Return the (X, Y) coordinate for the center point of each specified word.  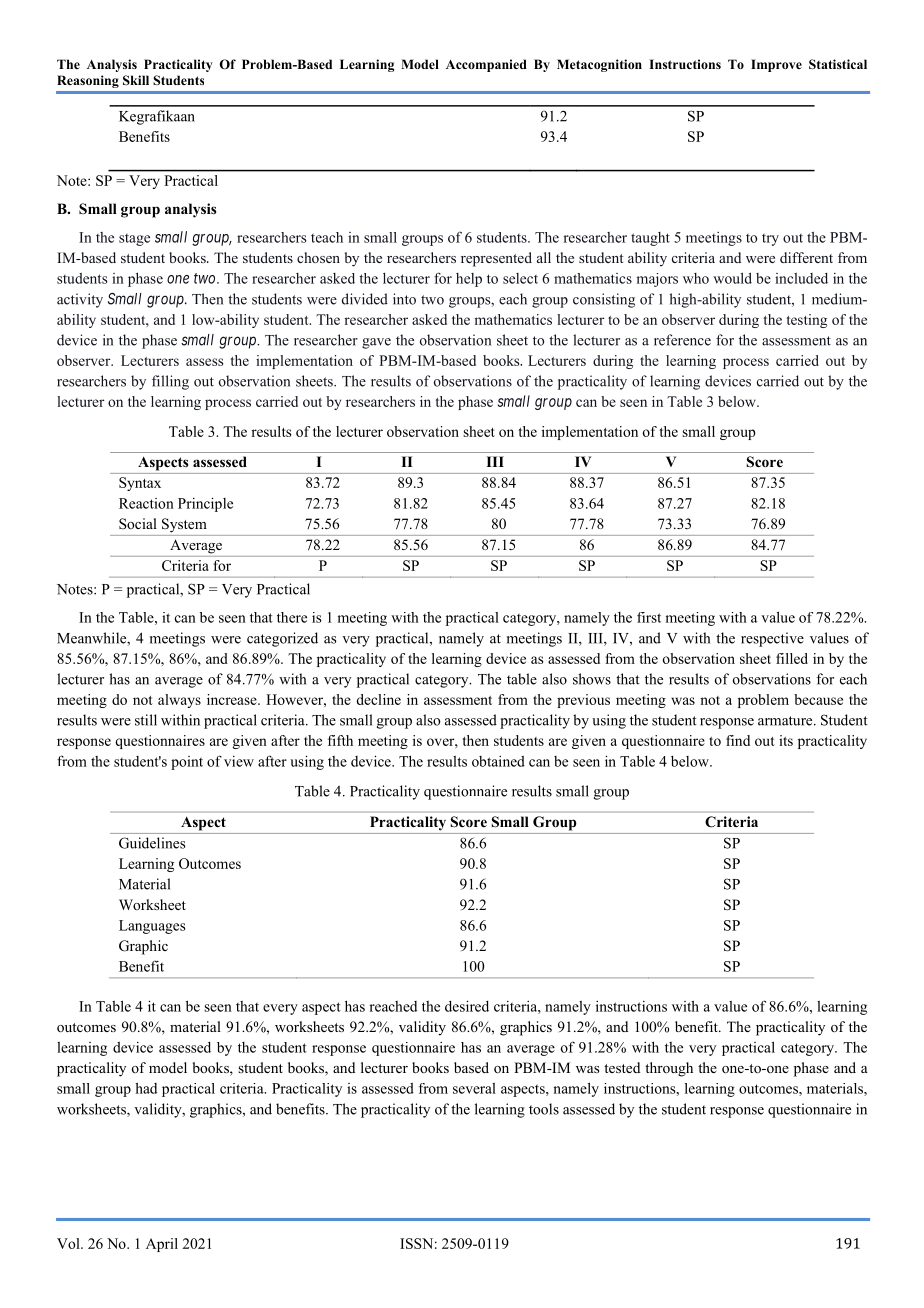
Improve (776, 65)
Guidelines (152, 843)
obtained (498, 761)
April (162, 1245)
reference (682, 340)
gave (376, 343)
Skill (136, 80)
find (738, 740)
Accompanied (486, 65)
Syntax (140, 484)
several (474, 1088)
